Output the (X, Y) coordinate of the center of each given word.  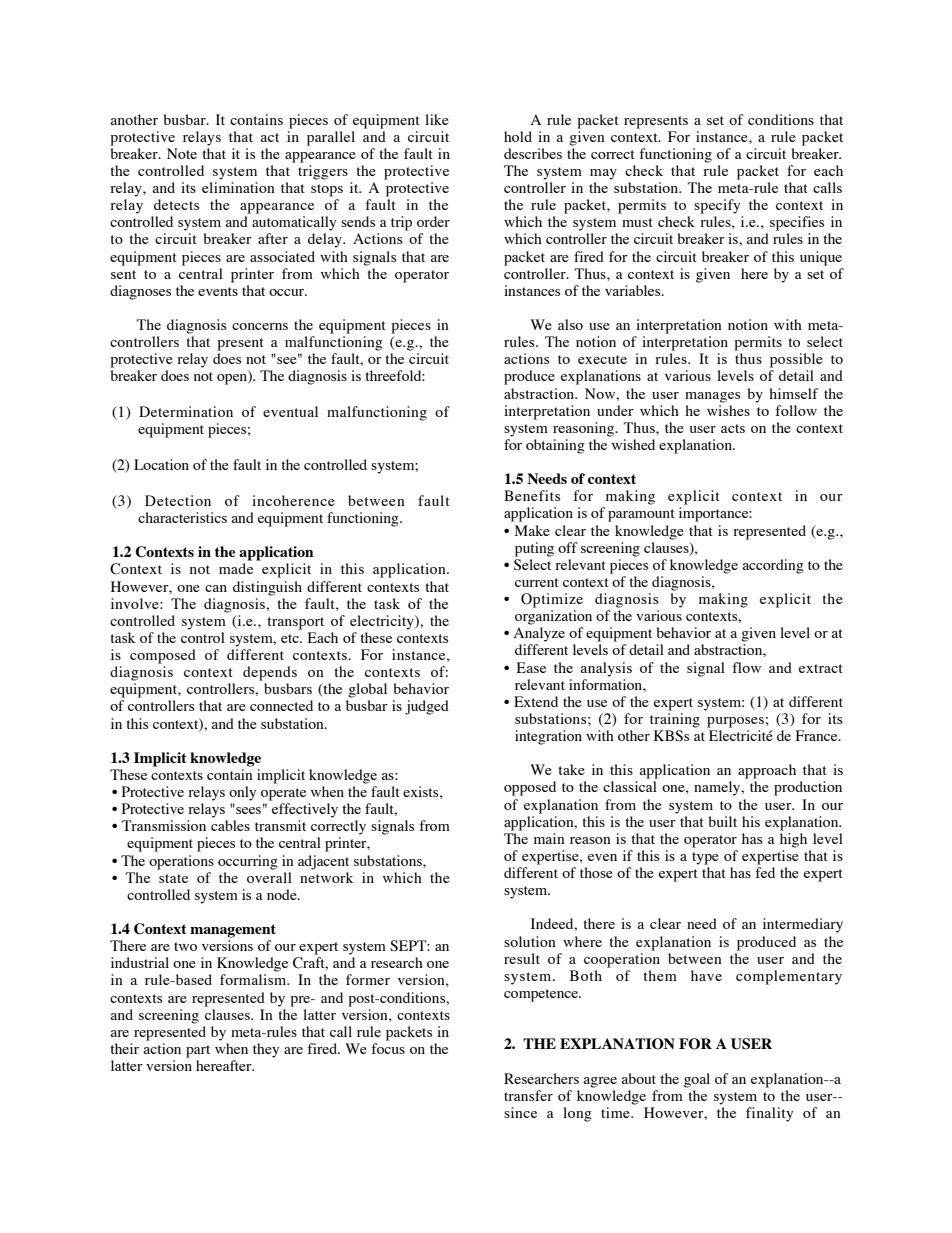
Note (182, 153)
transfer (528, 1095)
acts (733, 428)
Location (161, 464)
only (242, 793)
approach (767, 771)
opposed (530, 788)
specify (717, 206)
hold (518, 136)
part (198, 1051)
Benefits (532, 495)
